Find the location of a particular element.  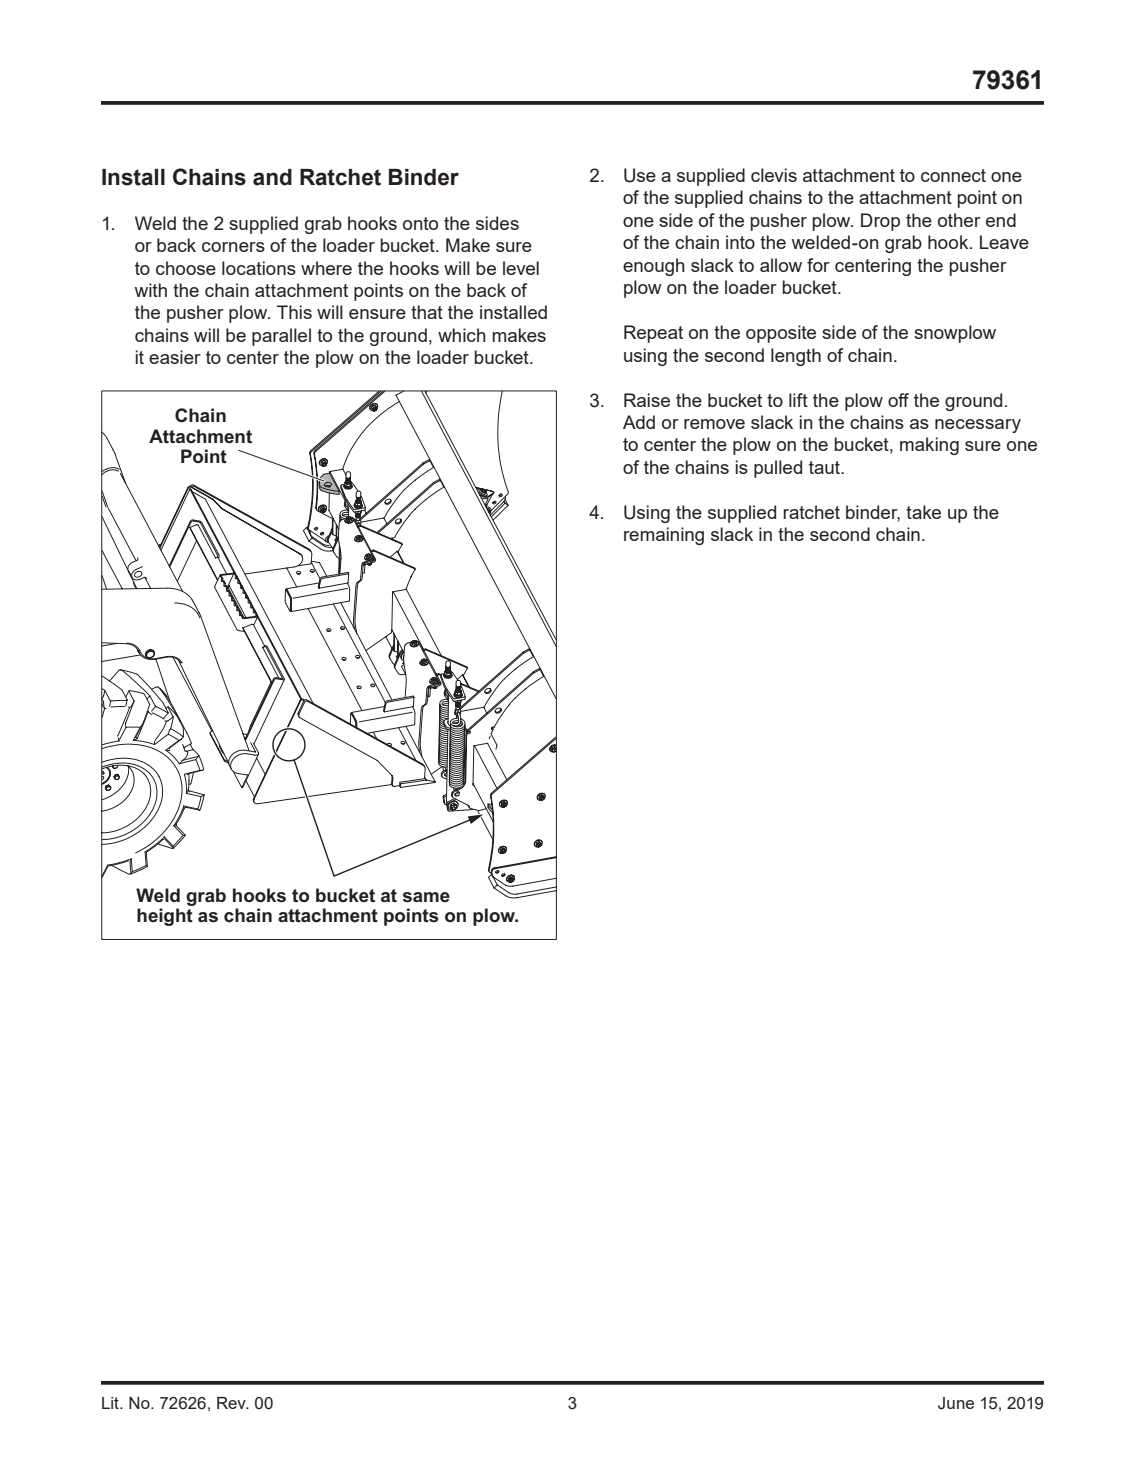

height is located at coordinates (165, 917).
